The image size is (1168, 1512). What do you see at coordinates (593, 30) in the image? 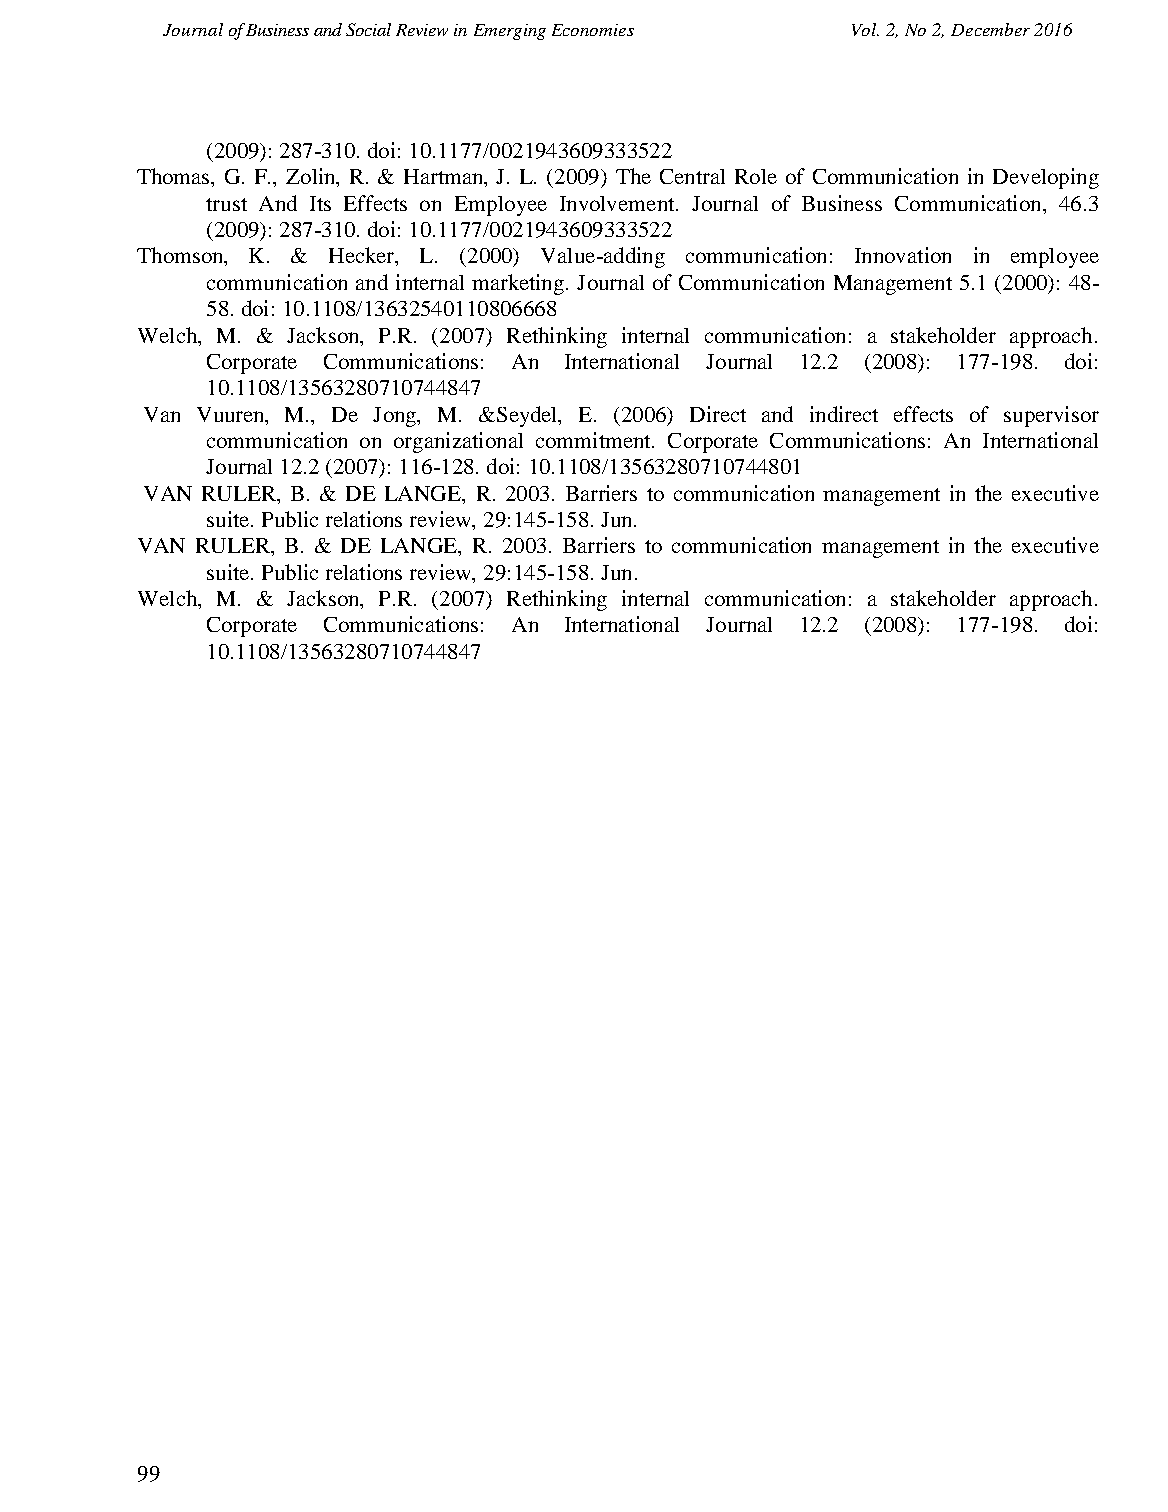
I see `Economies` at bounding box center [593, 30].
